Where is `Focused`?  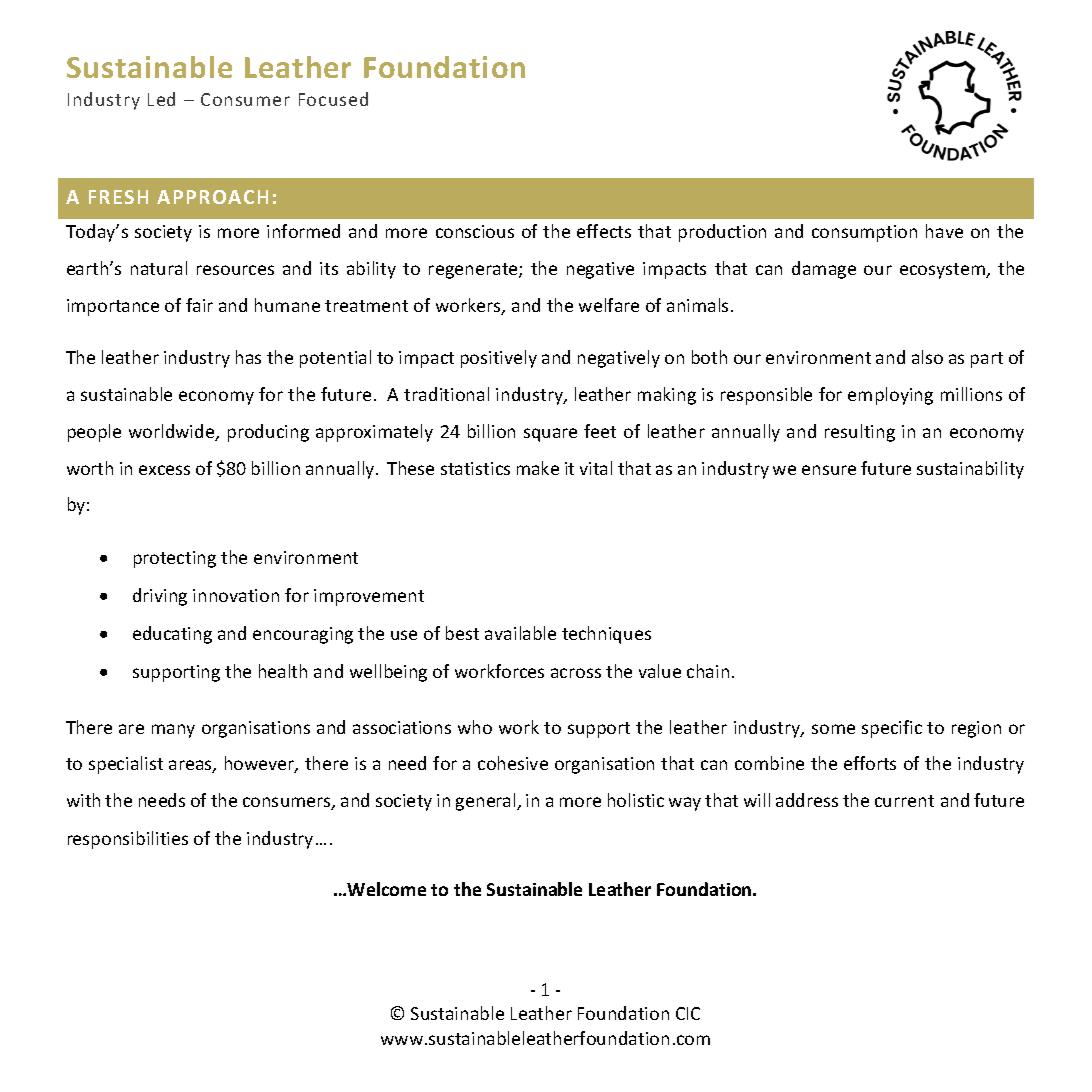 Focused is located at coordinates (333, 99).
